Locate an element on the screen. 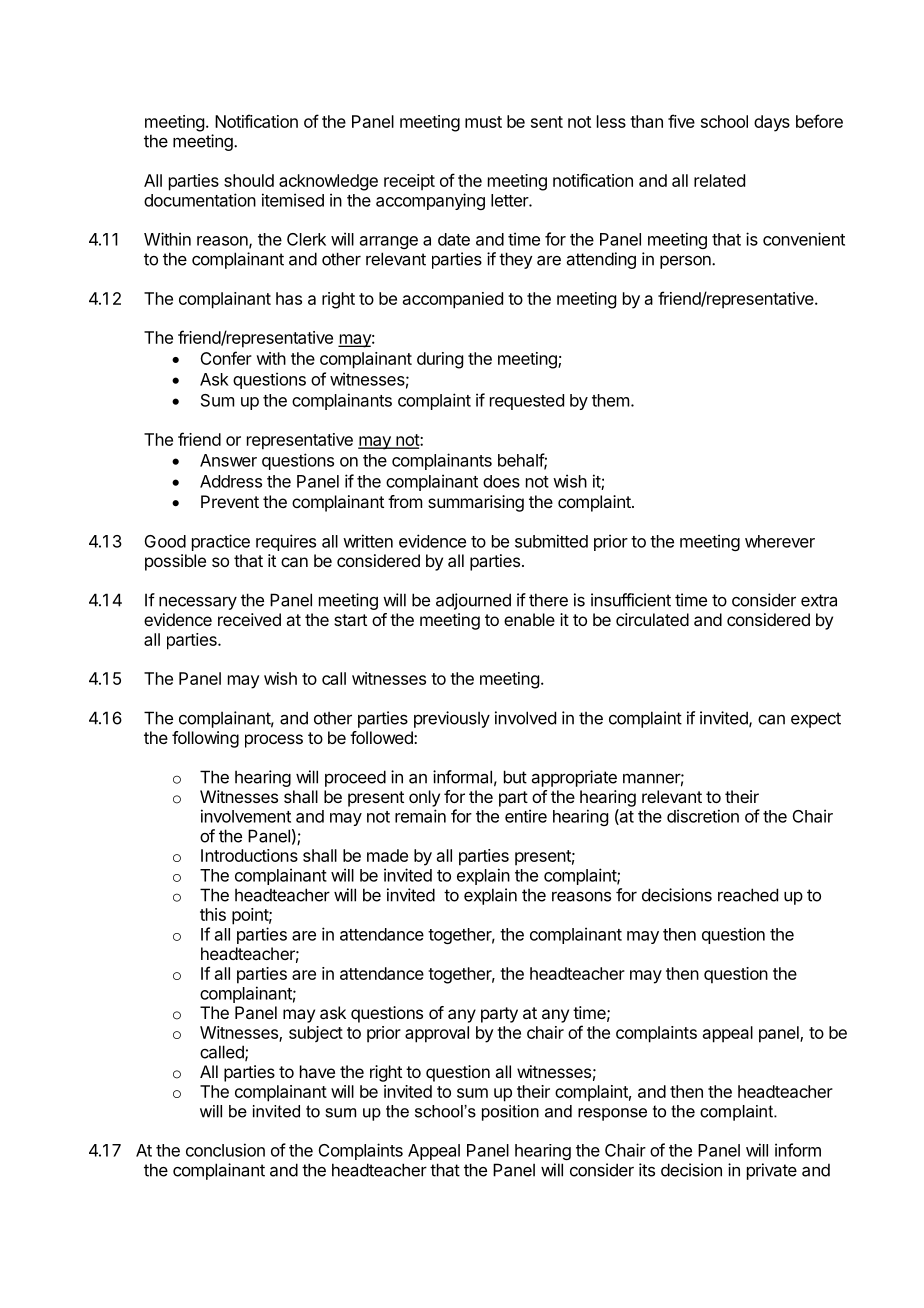 This screenshot has height=1308, width=924. Address is located at coordinates (231, 481).
